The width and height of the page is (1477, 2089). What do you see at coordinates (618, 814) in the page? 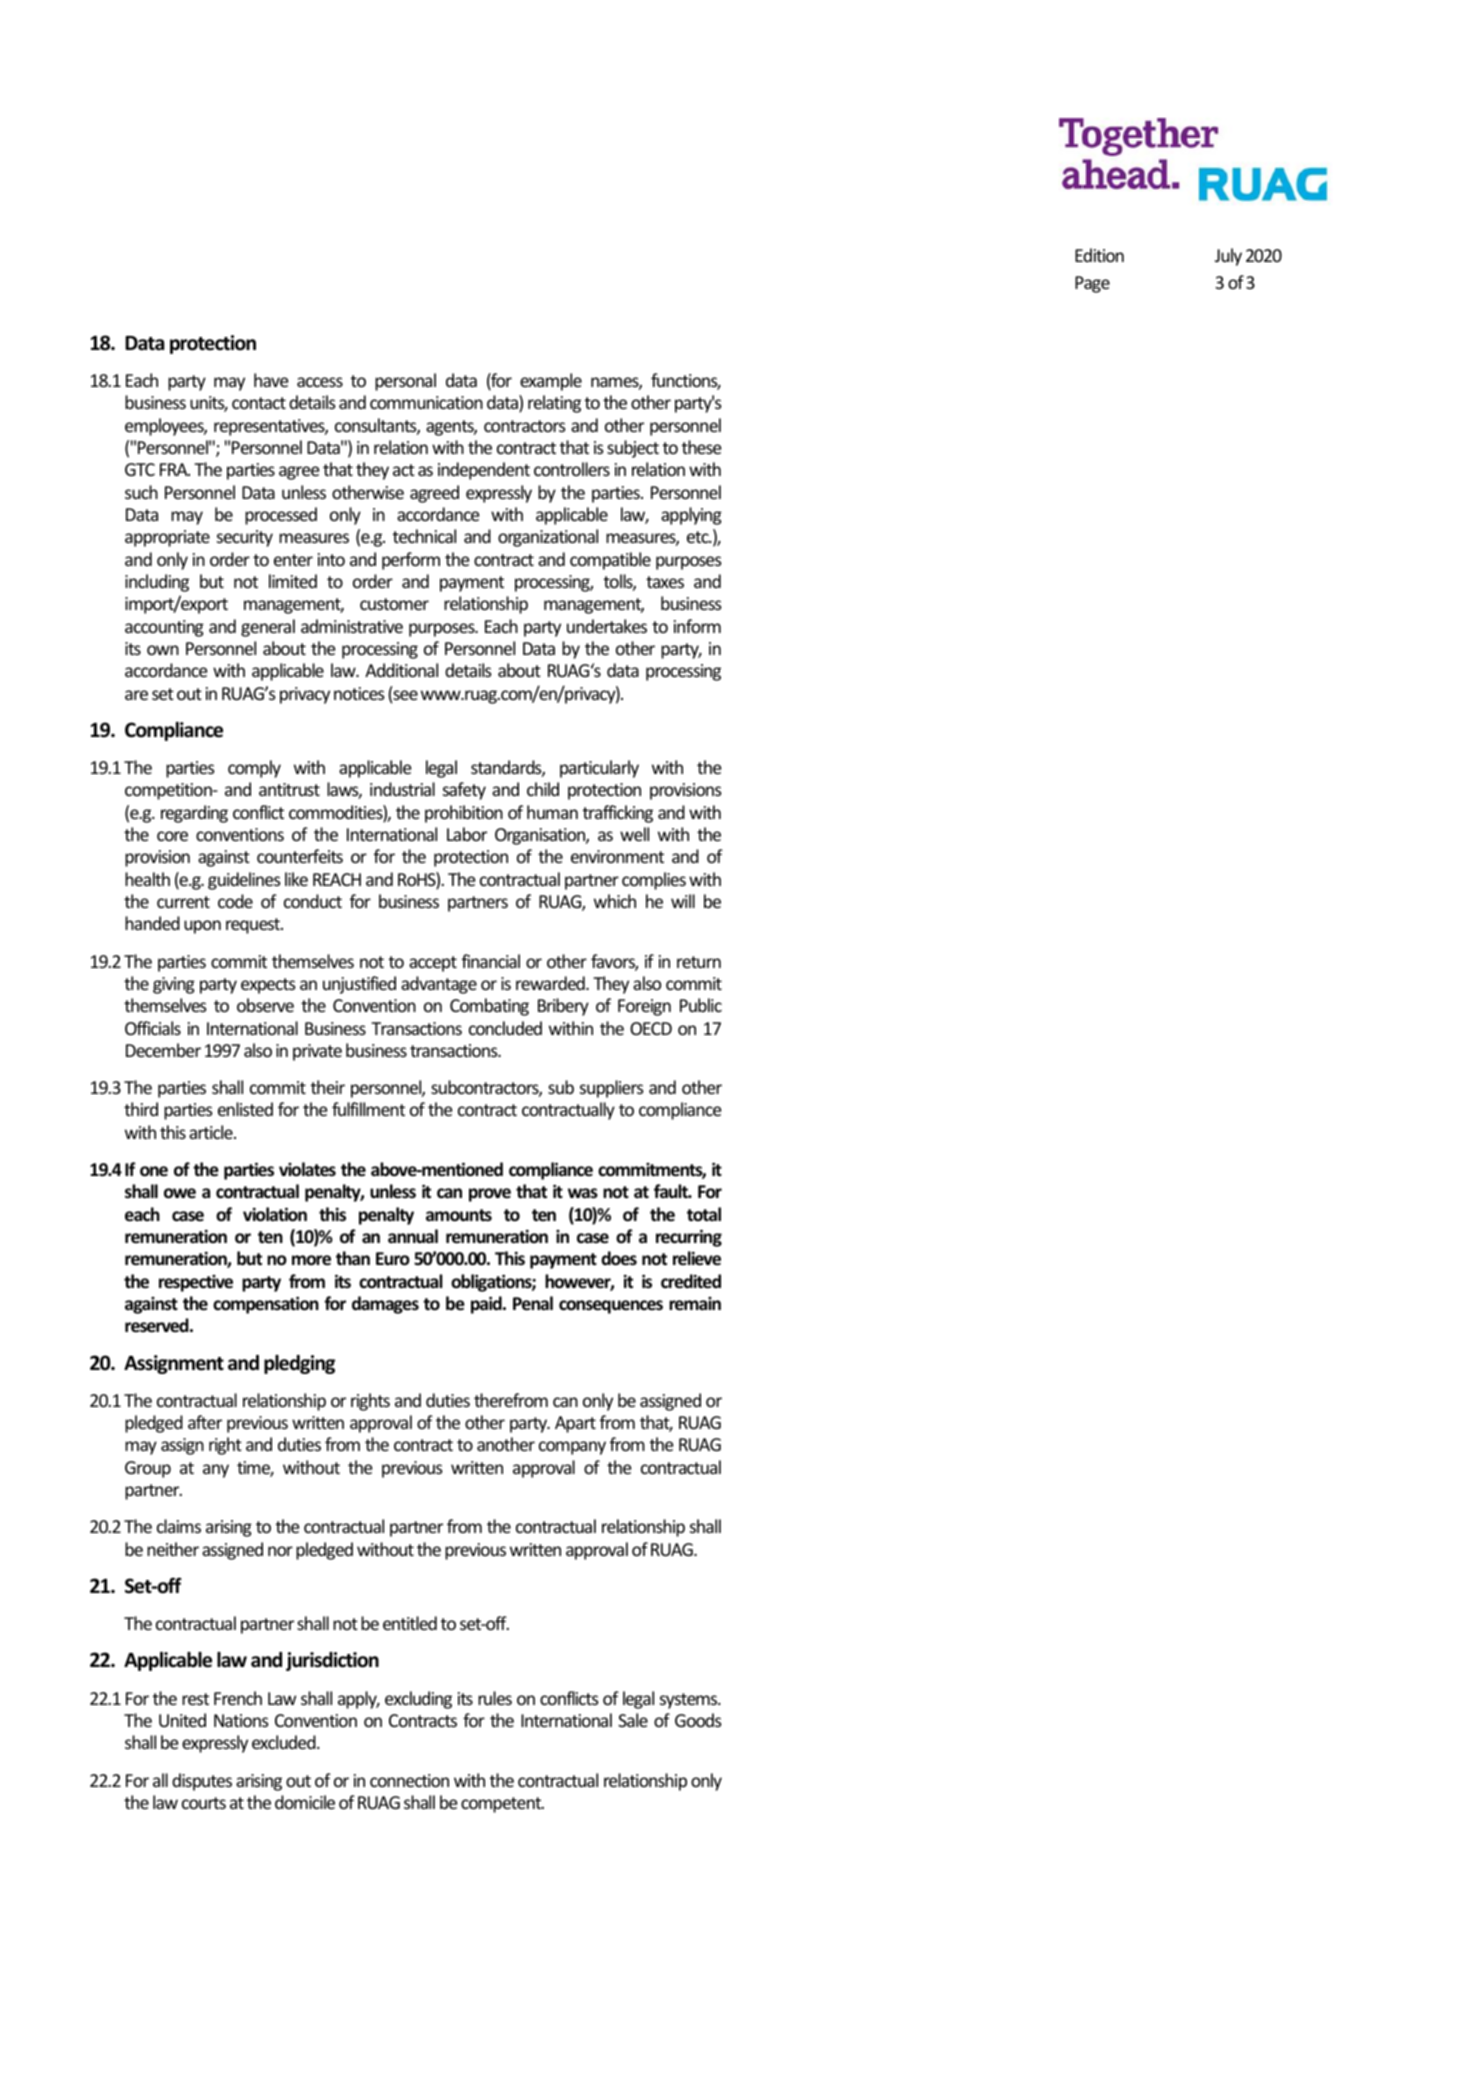
I see `trafficking` at bounding box center [618, 814].
